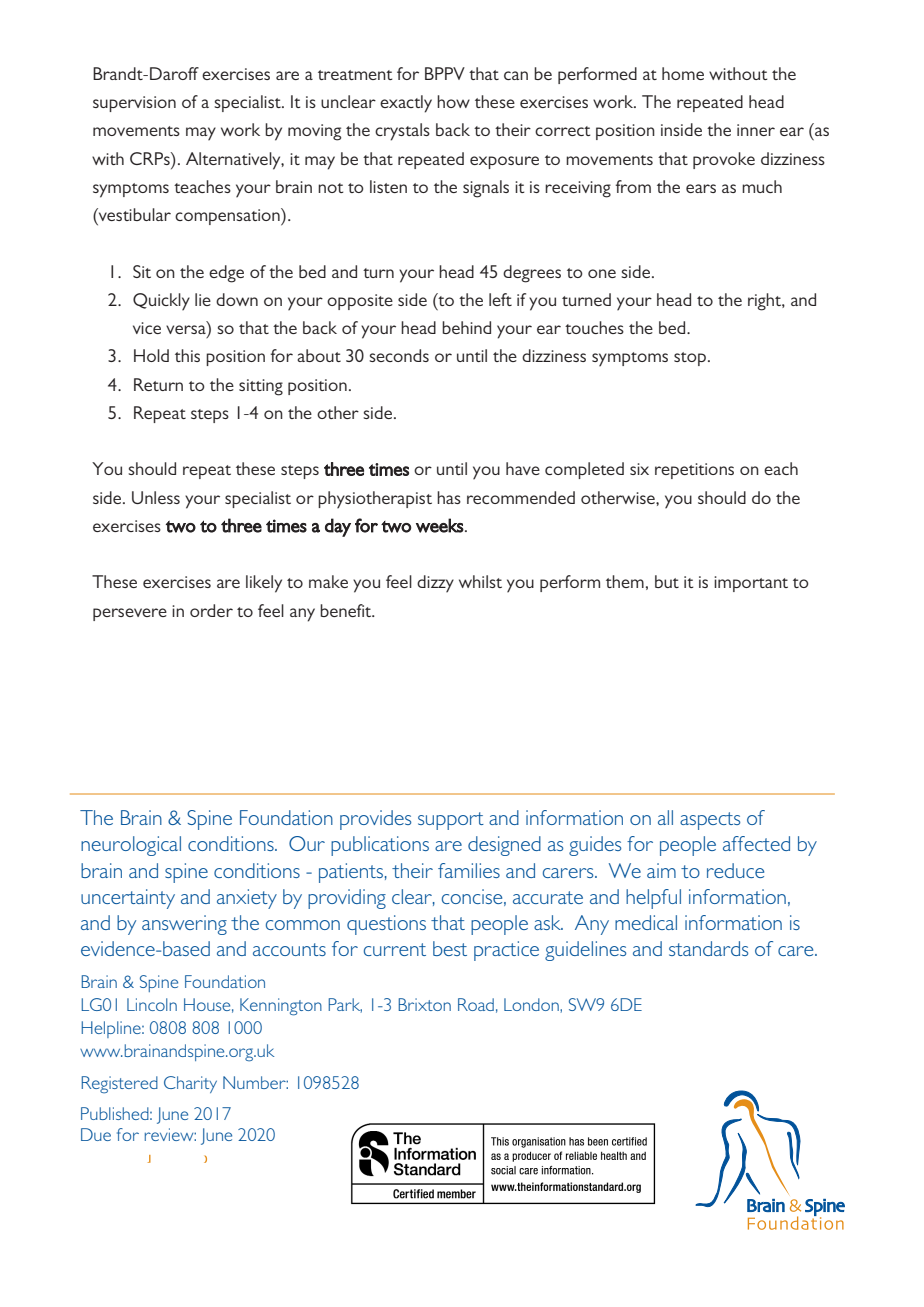  I want to click on home, so click(683, 73).
